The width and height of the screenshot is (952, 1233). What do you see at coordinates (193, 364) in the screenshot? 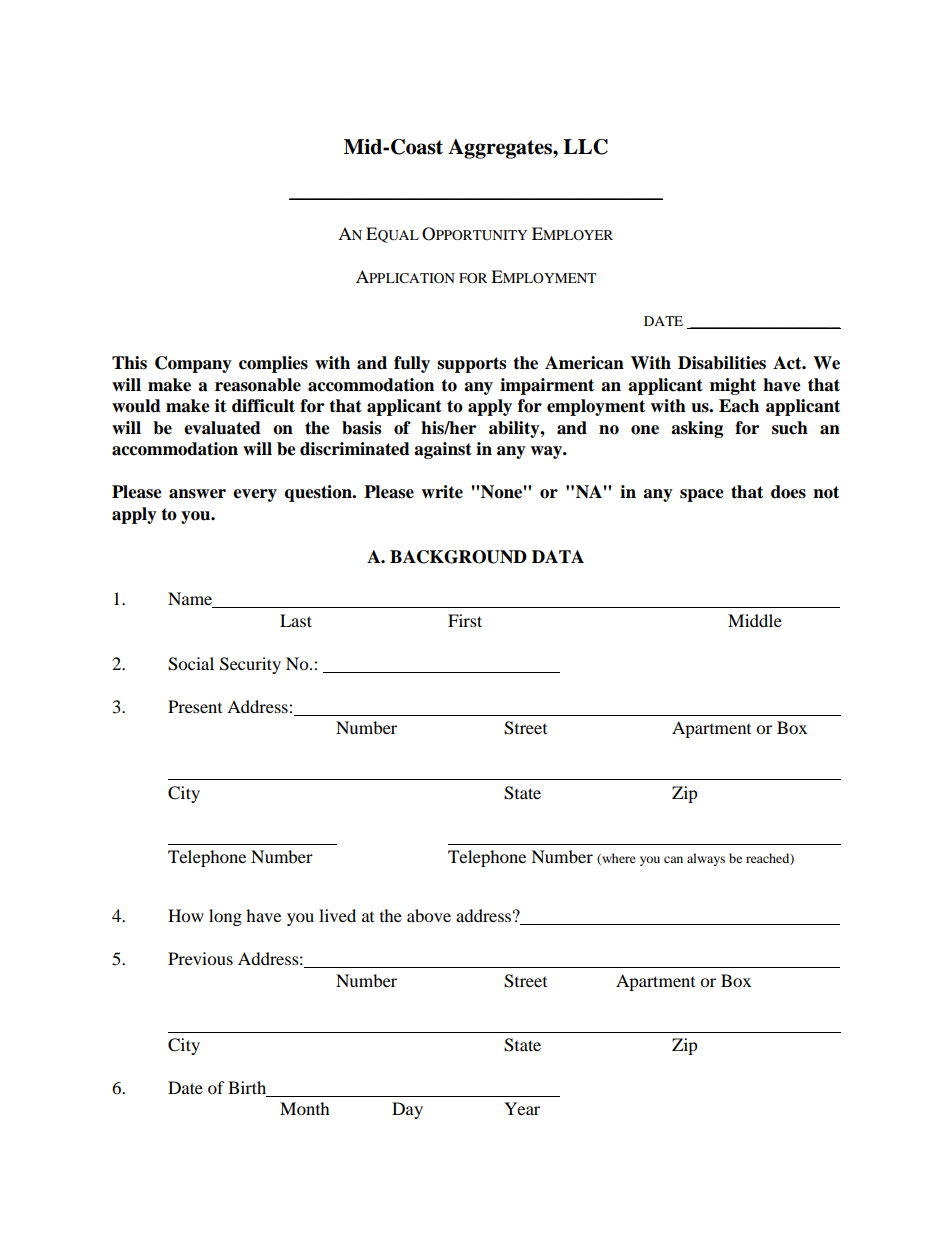
I see `Company` at bounding box center [193, 364].
